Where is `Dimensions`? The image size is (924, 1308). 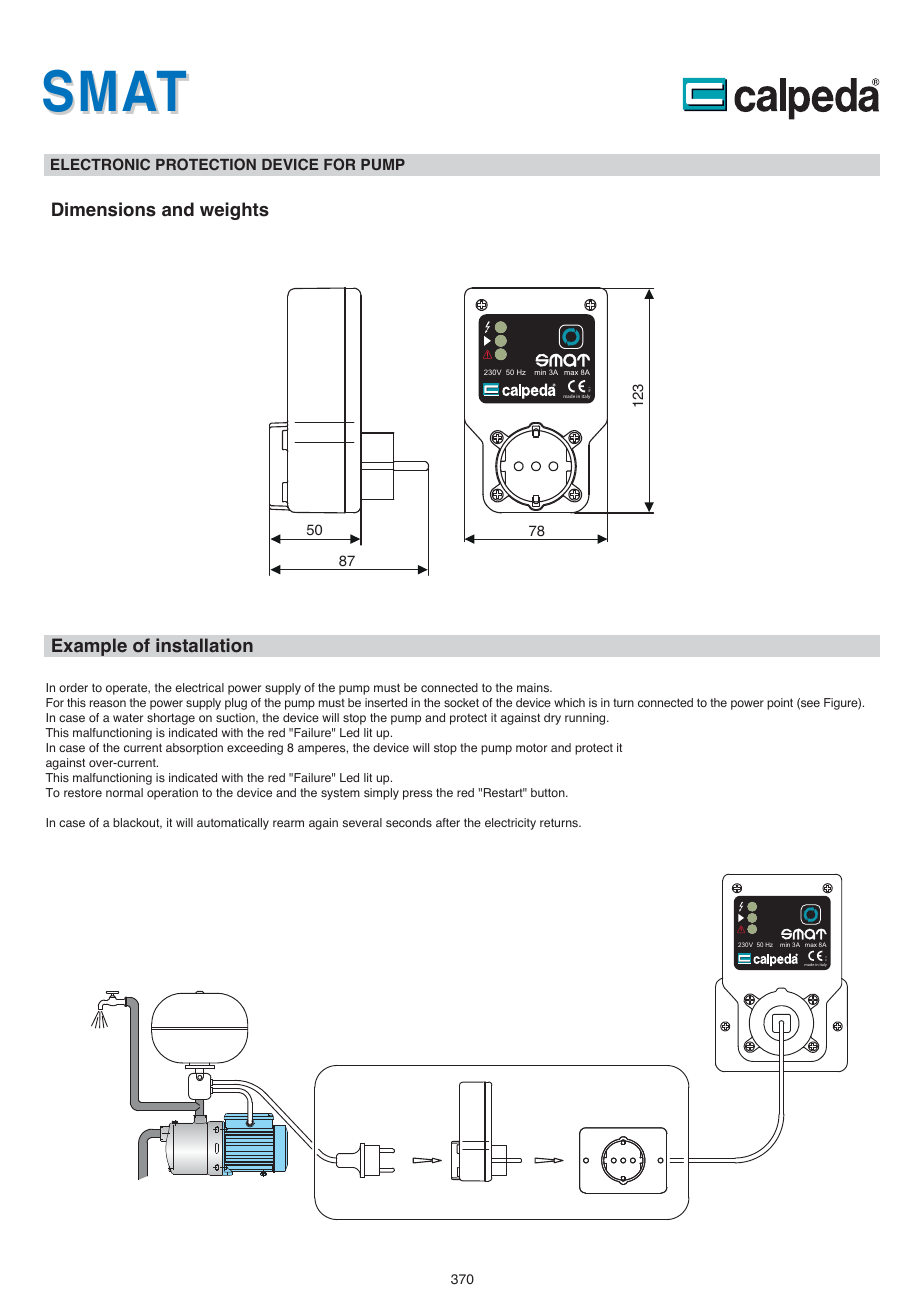 Dimensions is located at coordinates (104, 209).
